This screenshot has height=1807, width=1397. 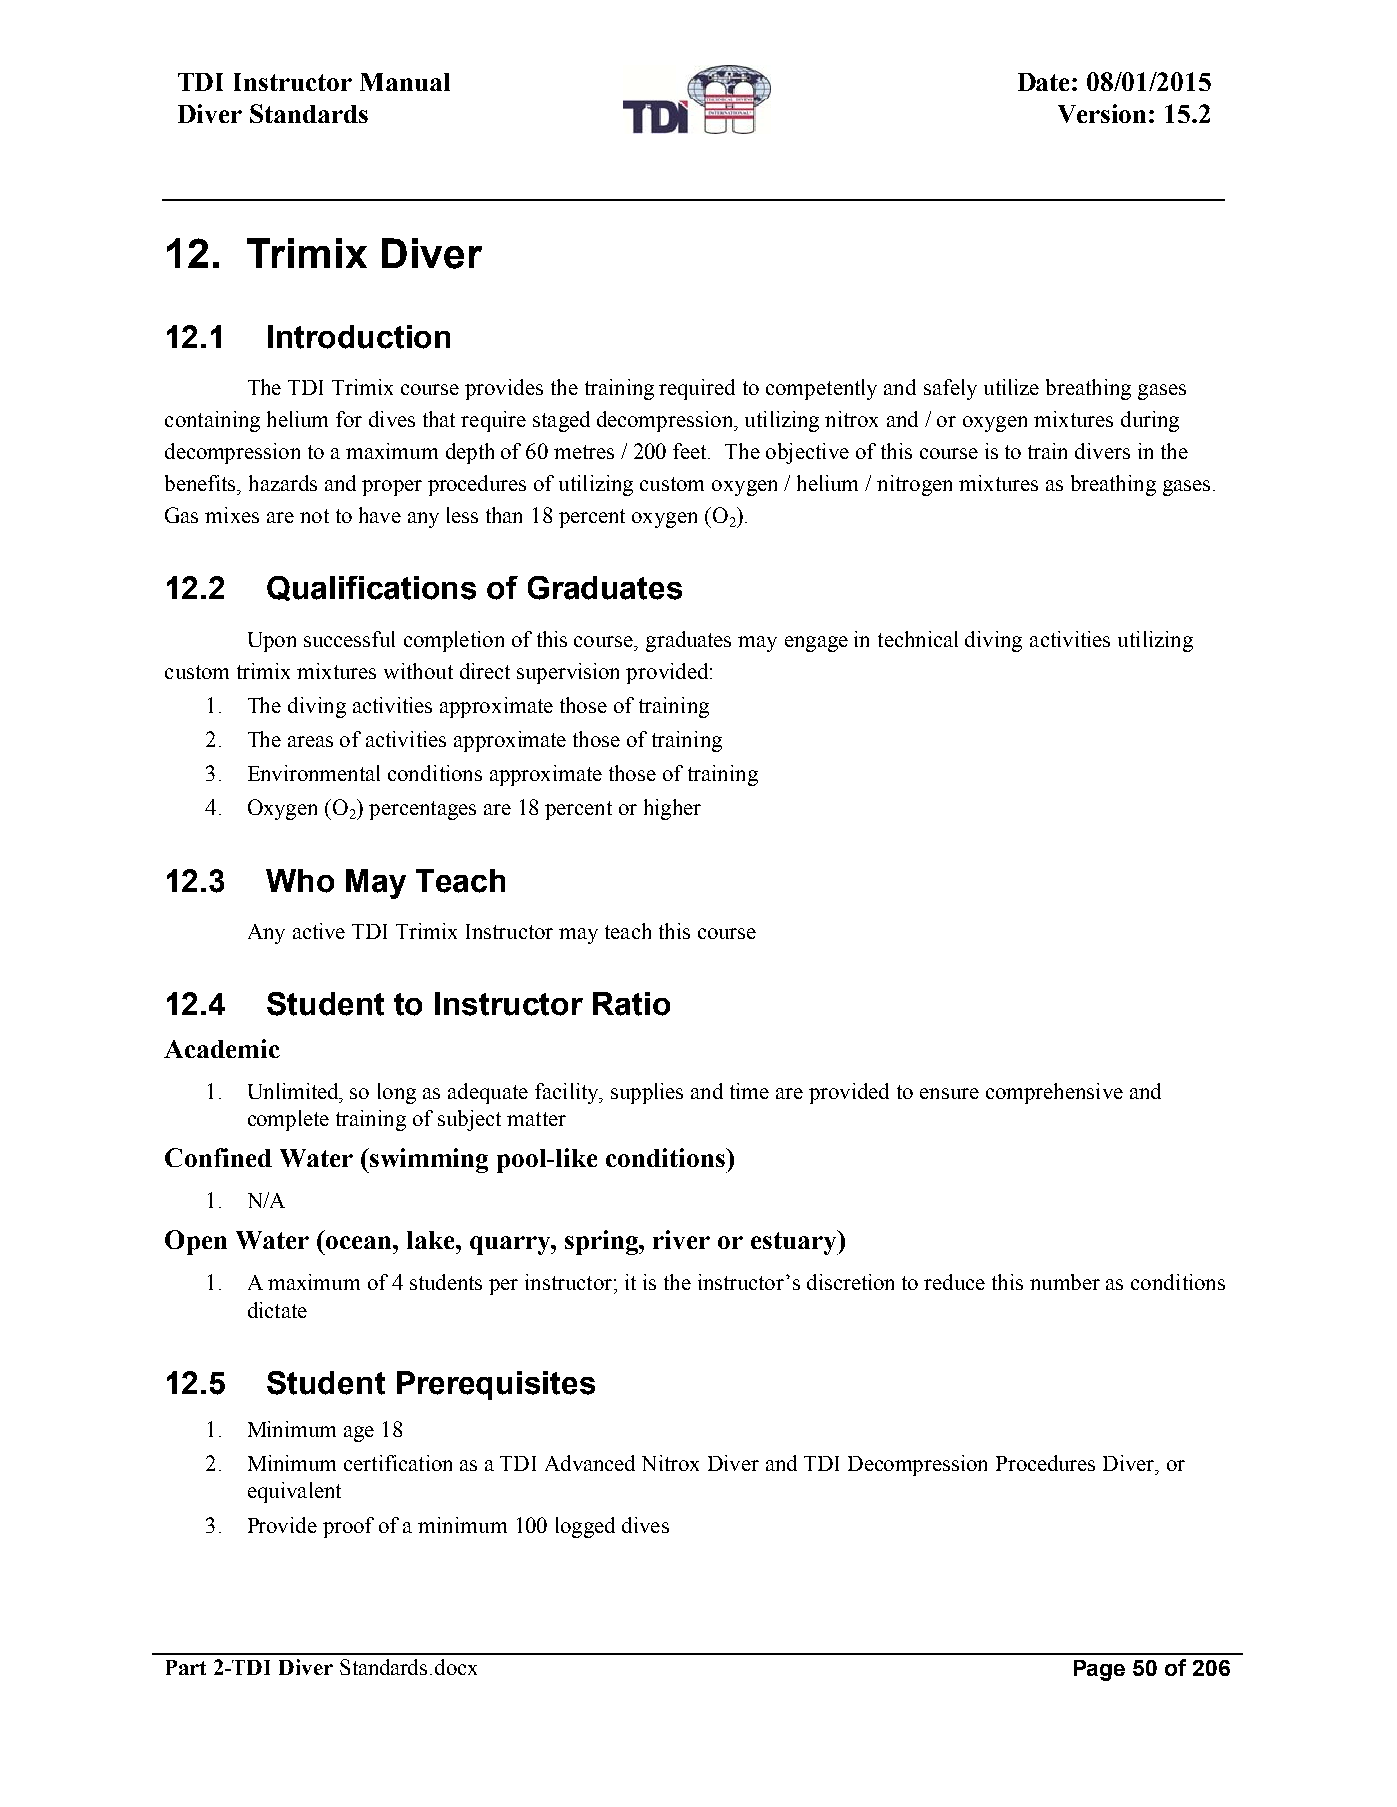 What do you see at coordinates (647, 1093) in the screenshot?
I see `supplies` at bounding box center [647, 1093].
